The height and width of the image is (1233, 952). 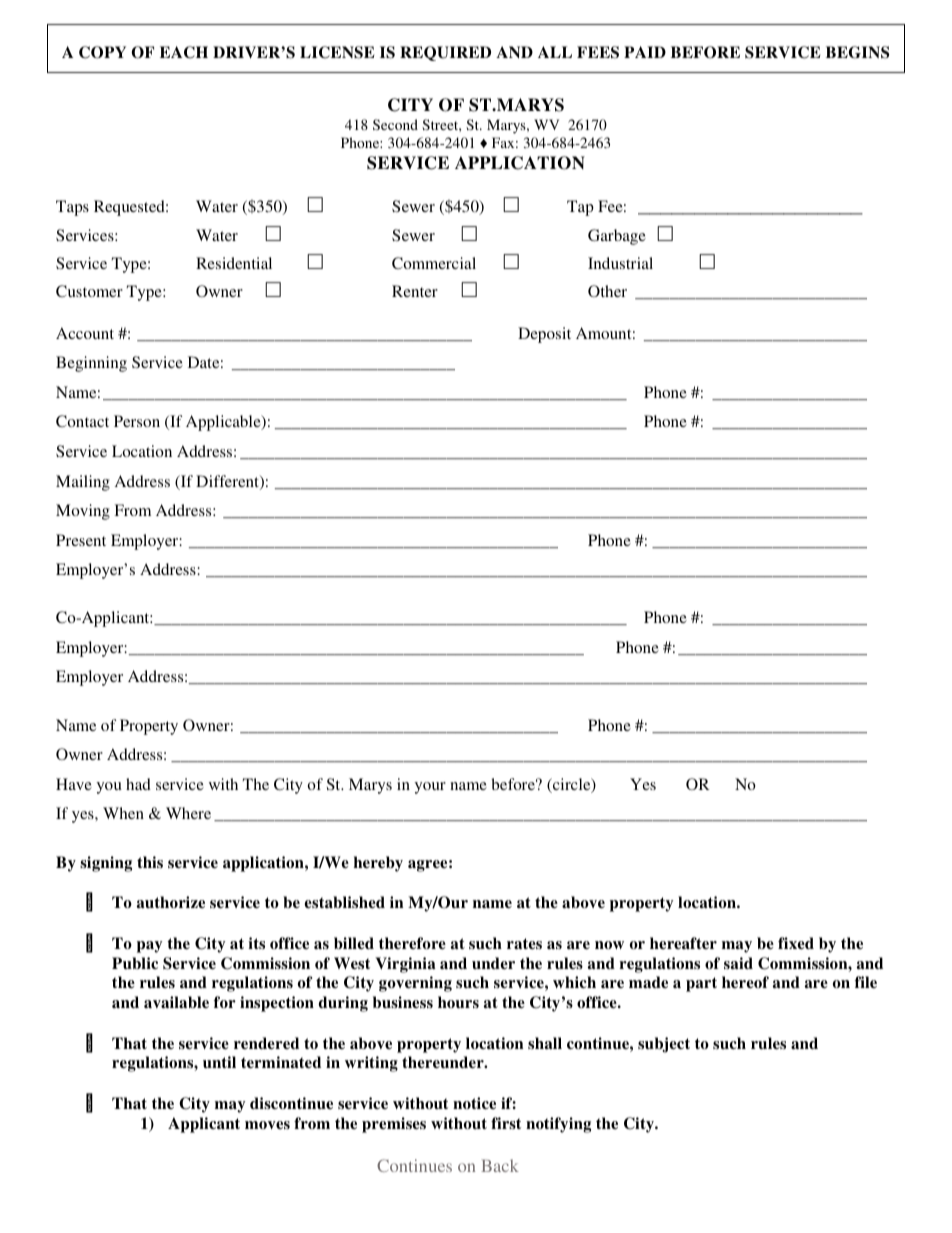 I want to click on REQUIRED, so click(x=445, y=53).
